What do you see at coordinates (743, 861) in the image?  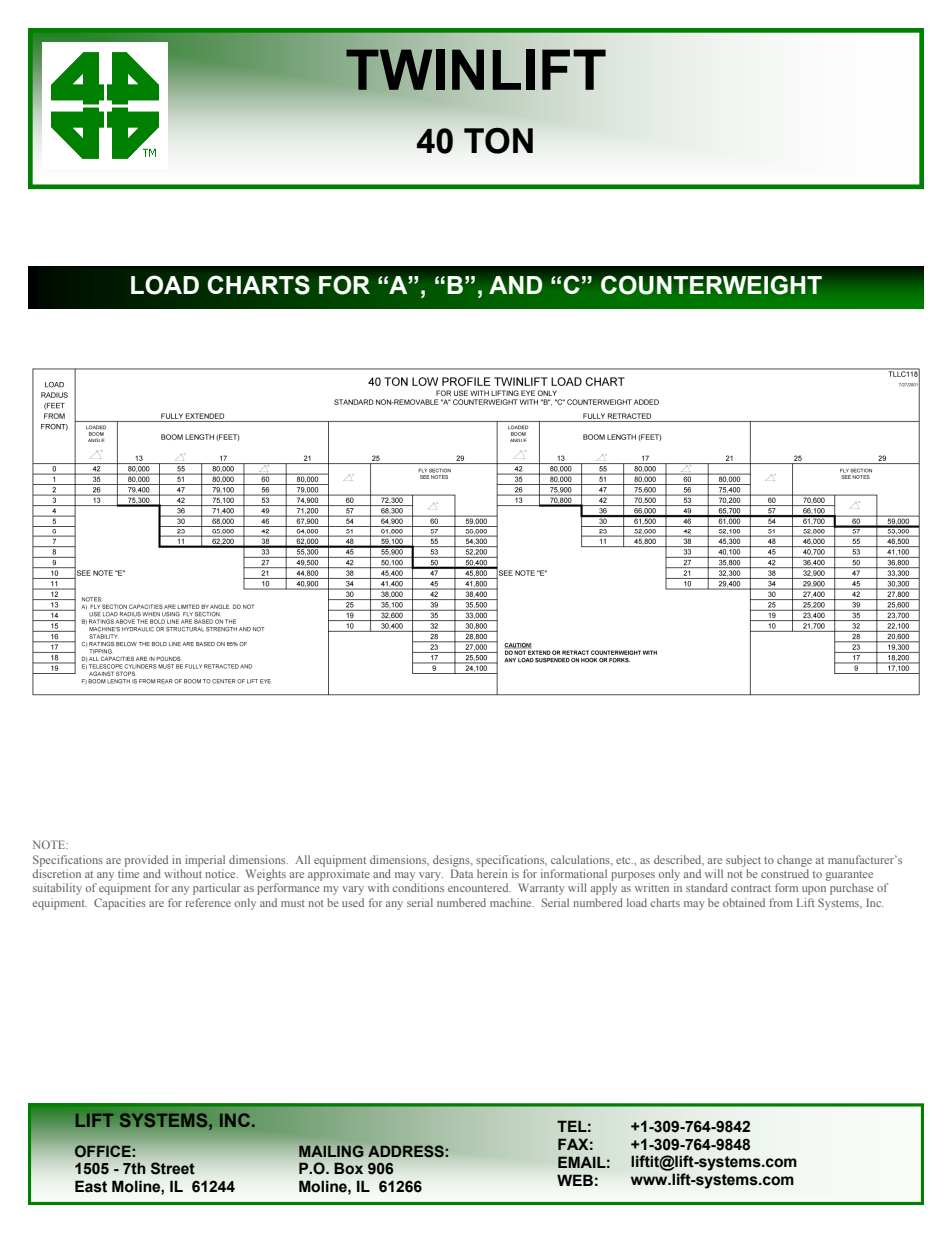 I see `subject` at bounding box center [743, 861].
